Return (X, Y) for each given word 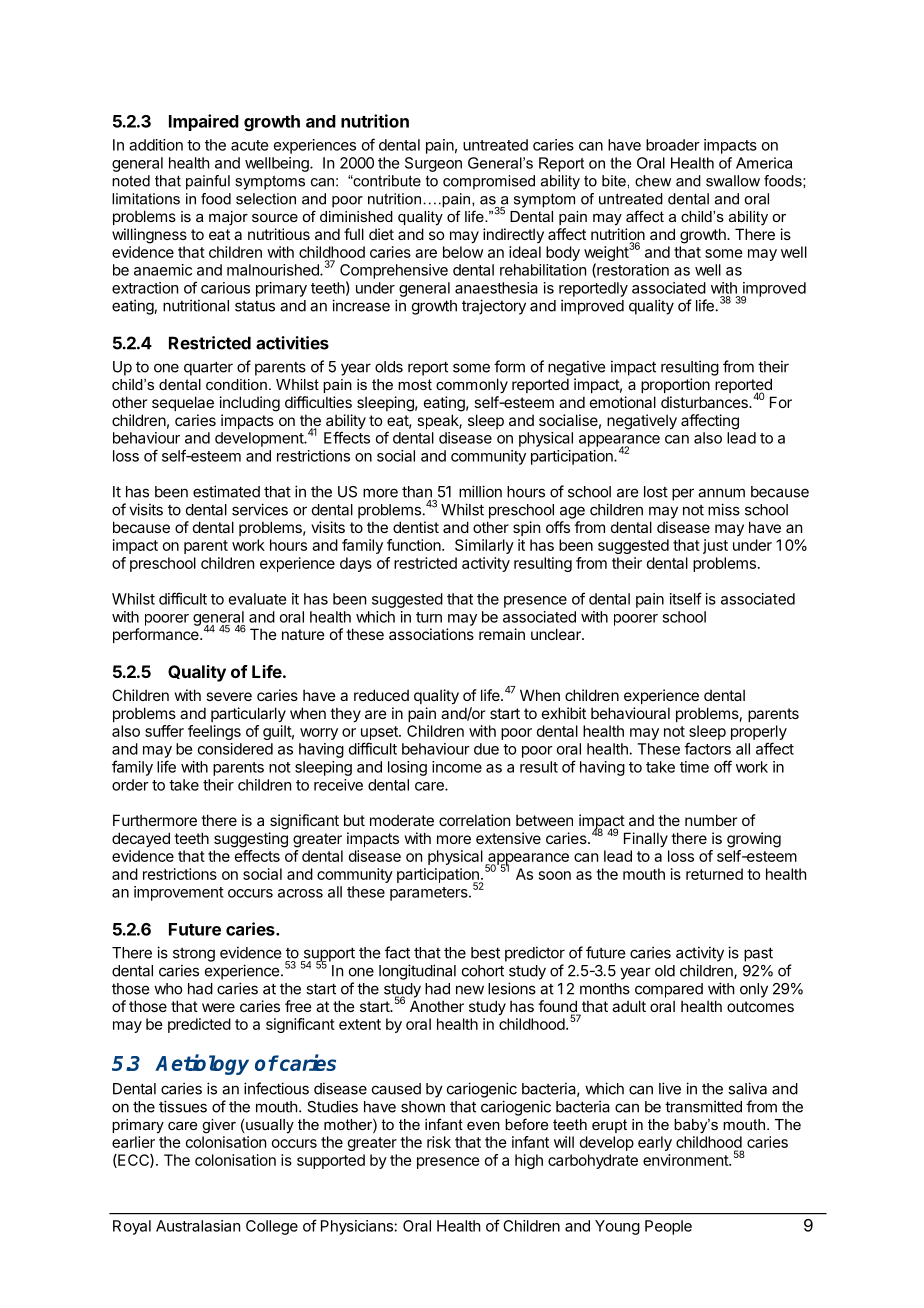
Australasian (198, 1226)
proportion (675, 385)
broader (673, 145)
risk (439, 1142)
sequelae (183, 403)
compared (669, 990)
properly (759, 732)
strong (194, 955)
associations (431, 634)
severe (229, 696)
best (485, 953)
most (415, 384)
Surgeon (433, 164)
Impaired (204, 122)
